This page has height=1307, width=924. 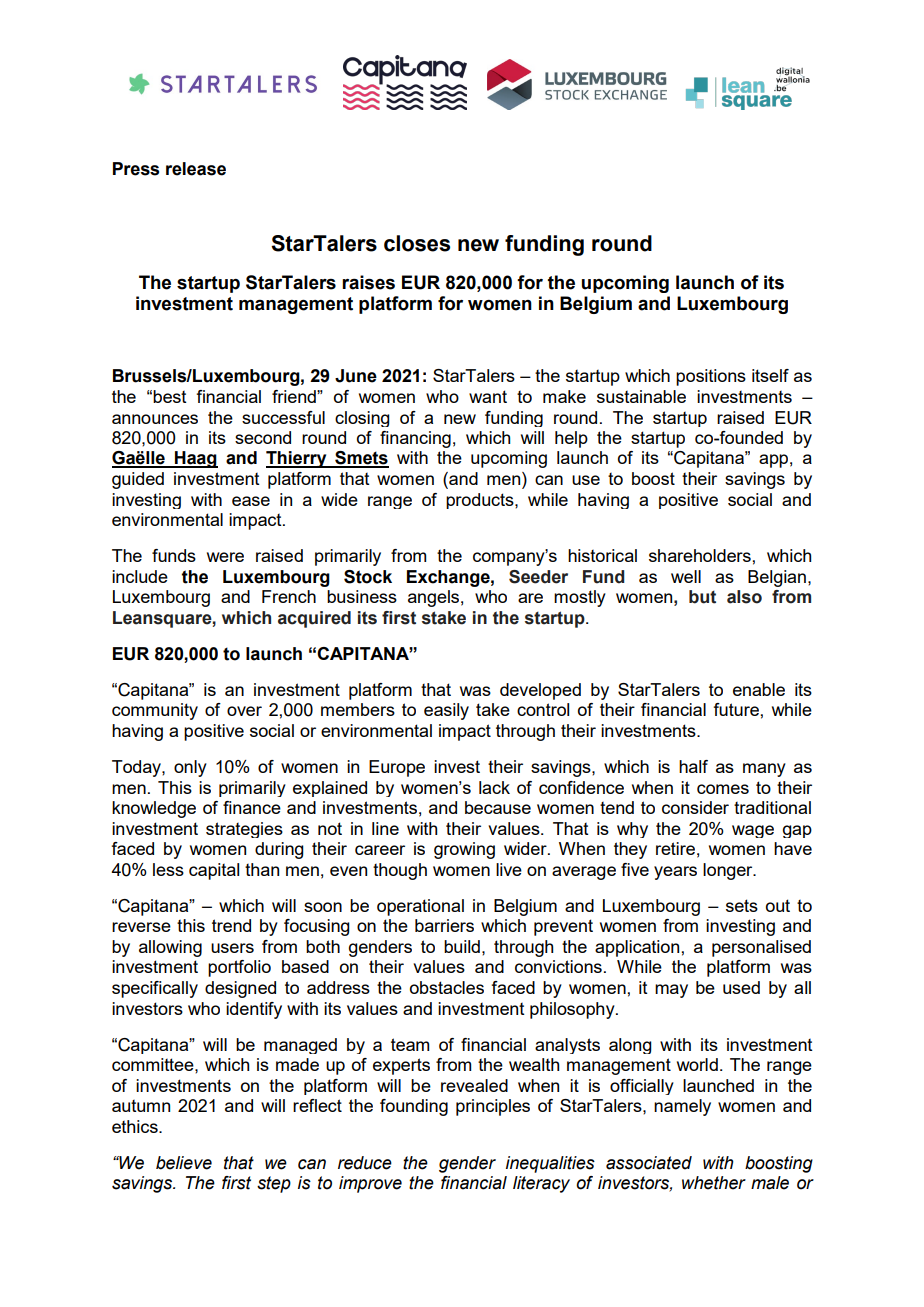 What do you see at coordinates (481, 501) in the page?
I see `products` at bounding box center [481, 501].
